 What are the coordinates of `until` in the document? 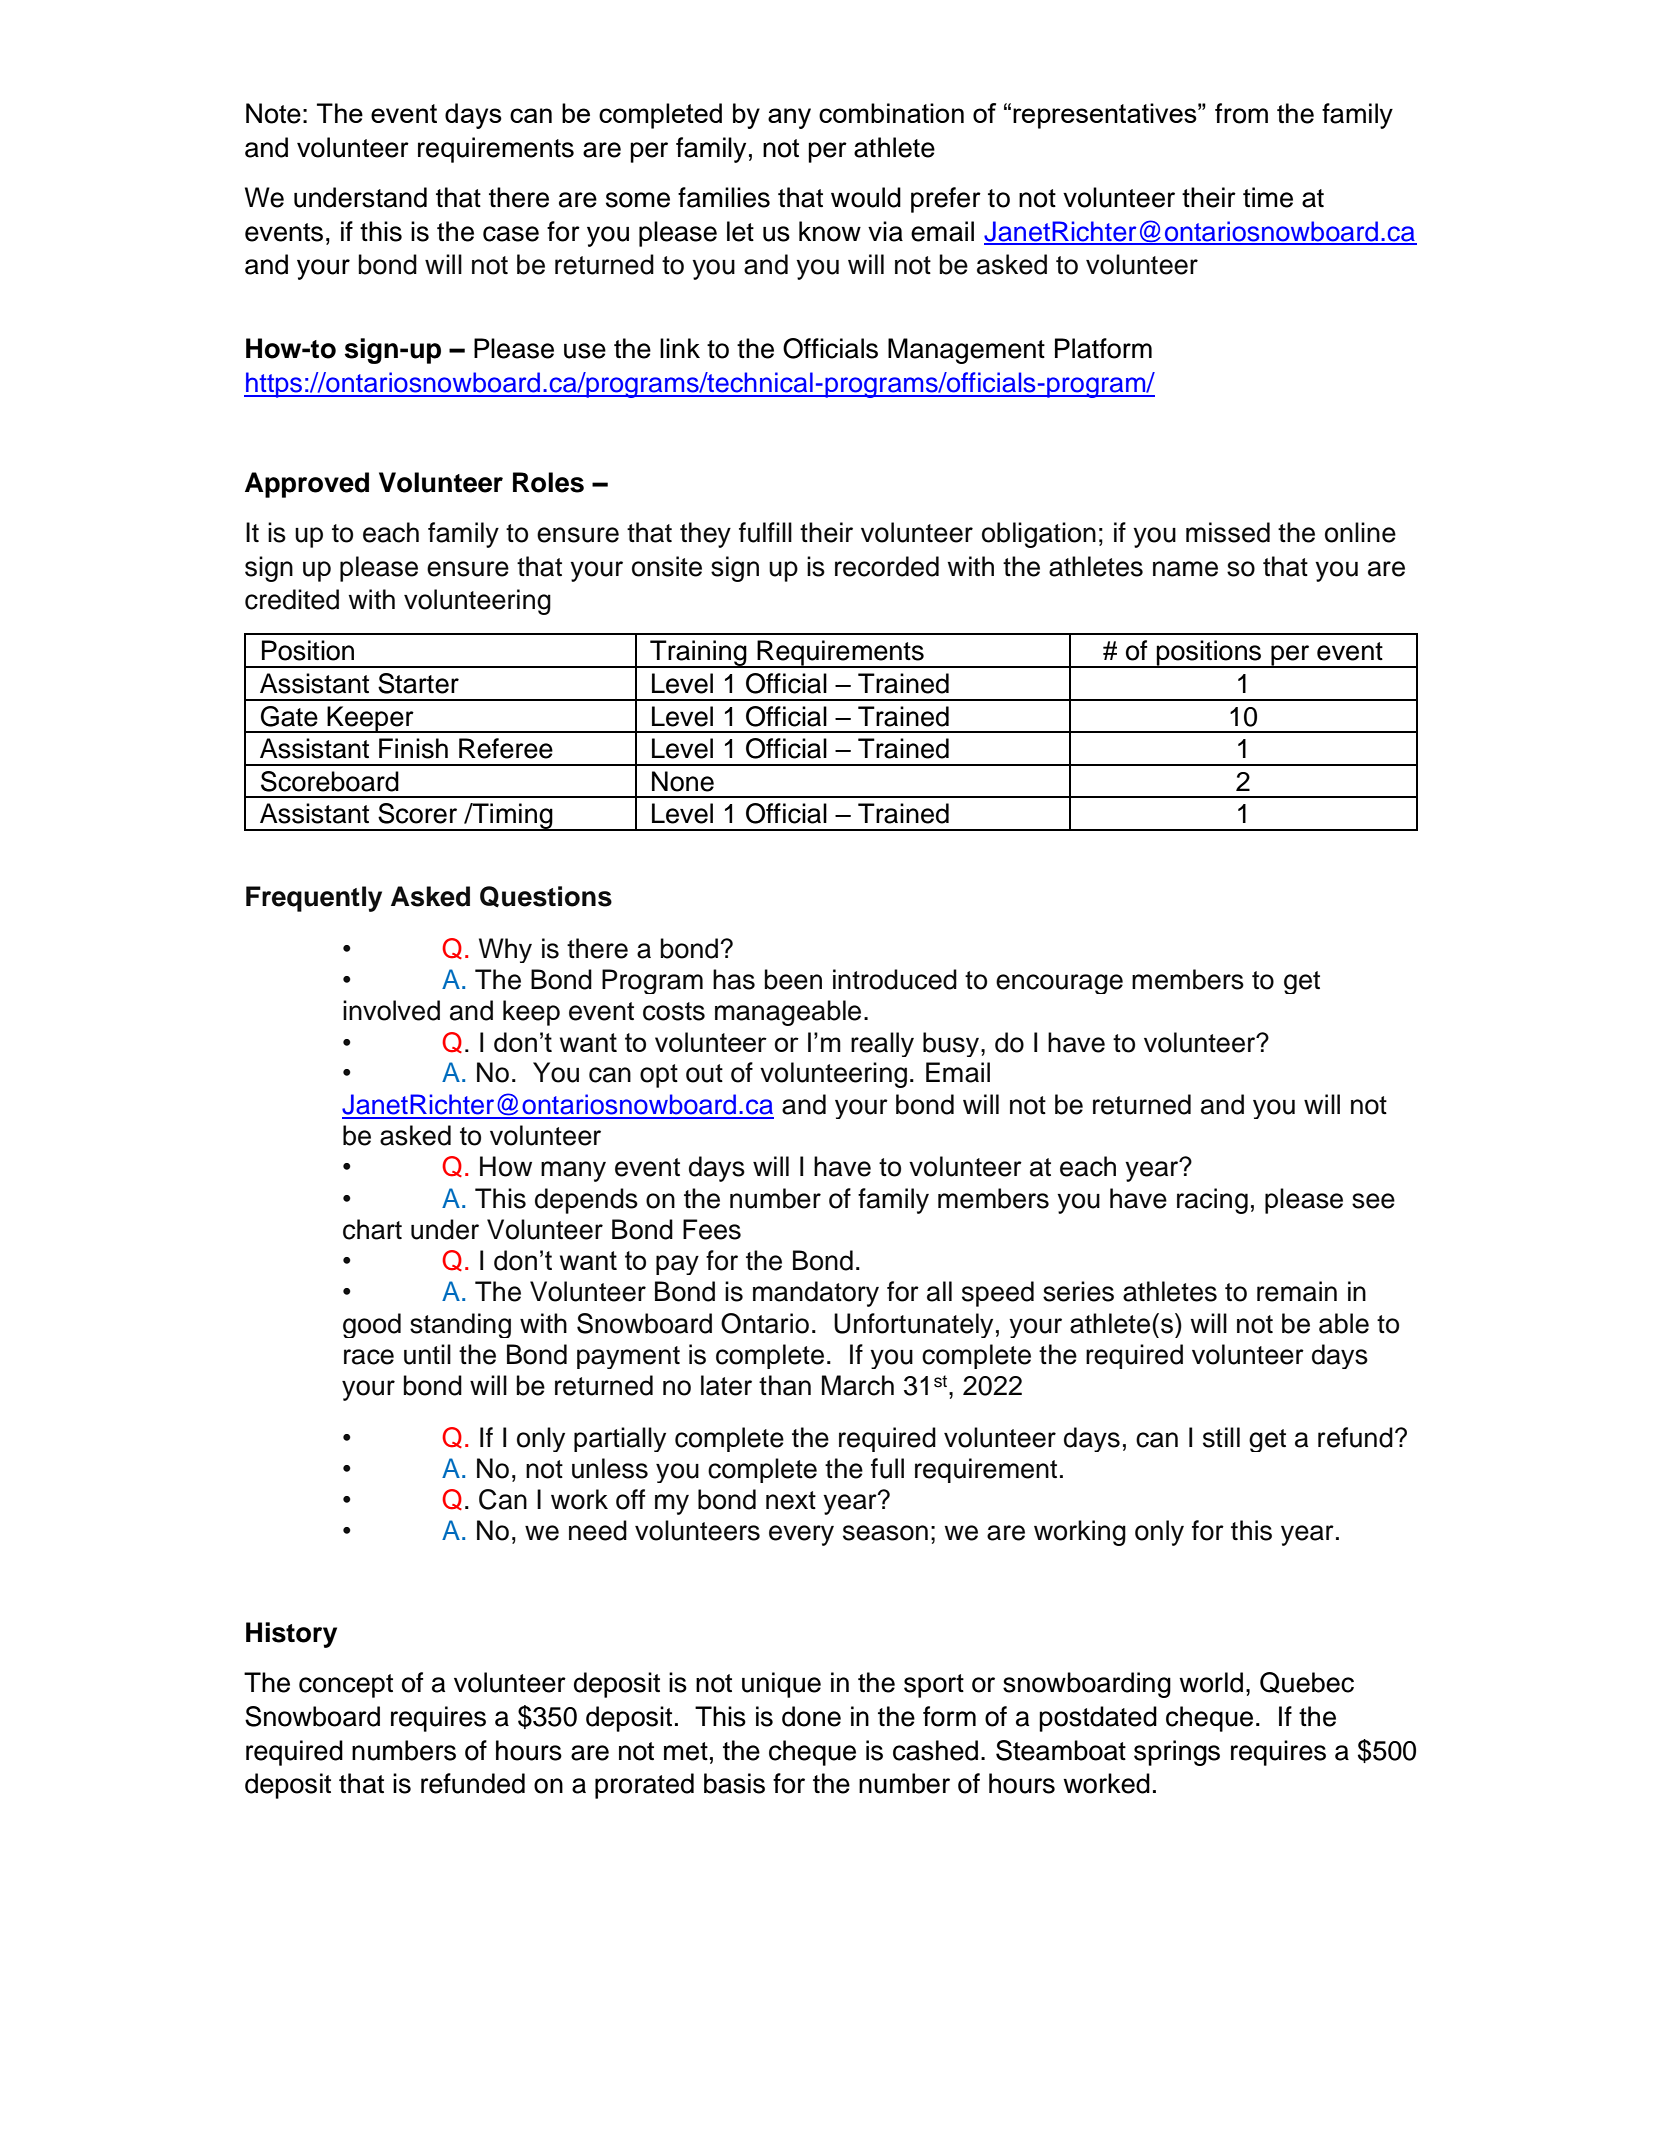 It's located at (427, 1354).
